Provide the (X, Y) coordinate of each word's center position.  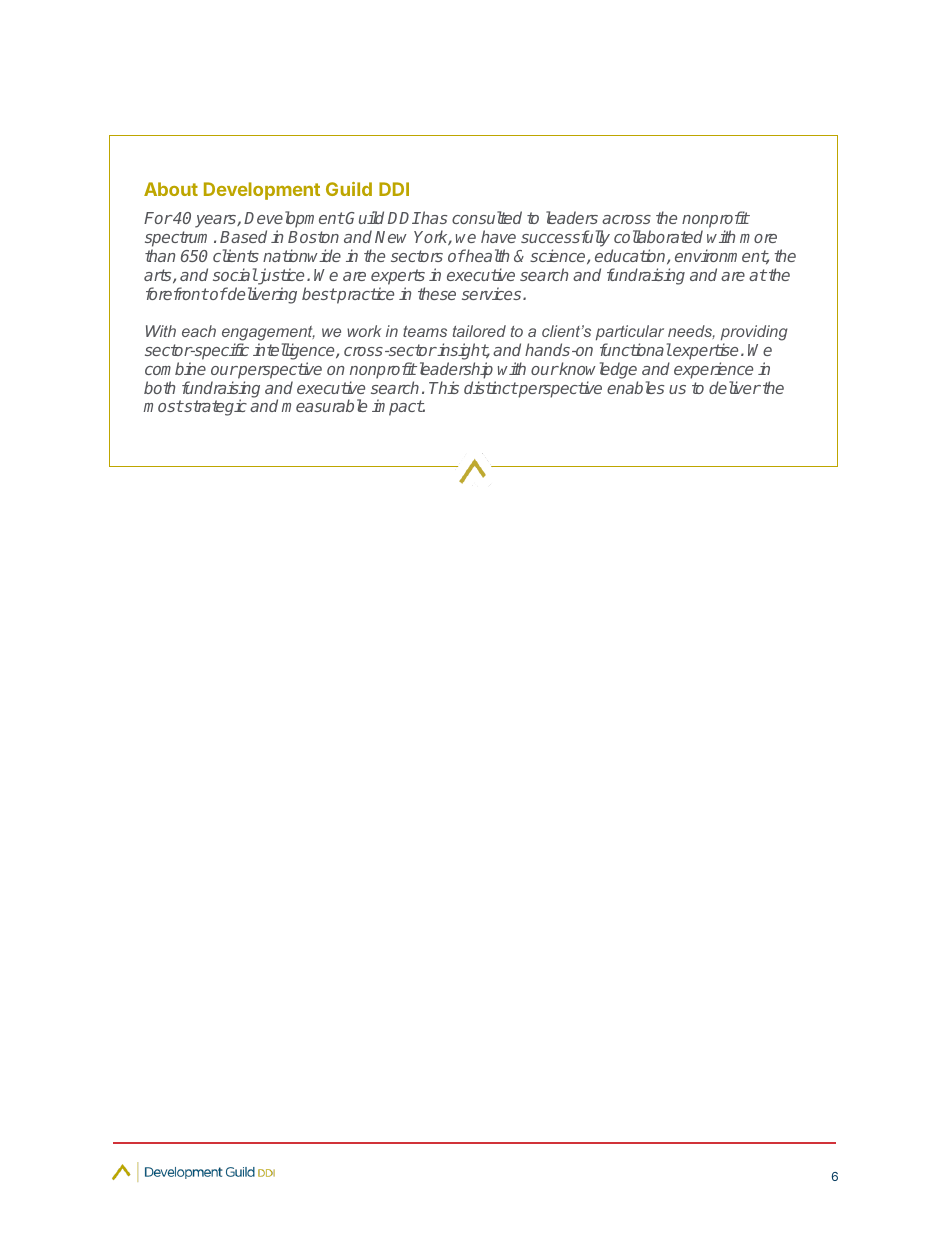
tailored (479, 331)
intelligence (295, 353)
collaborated (658, 236)
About (171, 189)
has (433, 217)
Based (243, 236)
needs (691, 332)
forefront (177, 293)
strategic (214, 407)
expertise (704, 351)
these (437, 293)
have (498, 236)
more (758, 238)
